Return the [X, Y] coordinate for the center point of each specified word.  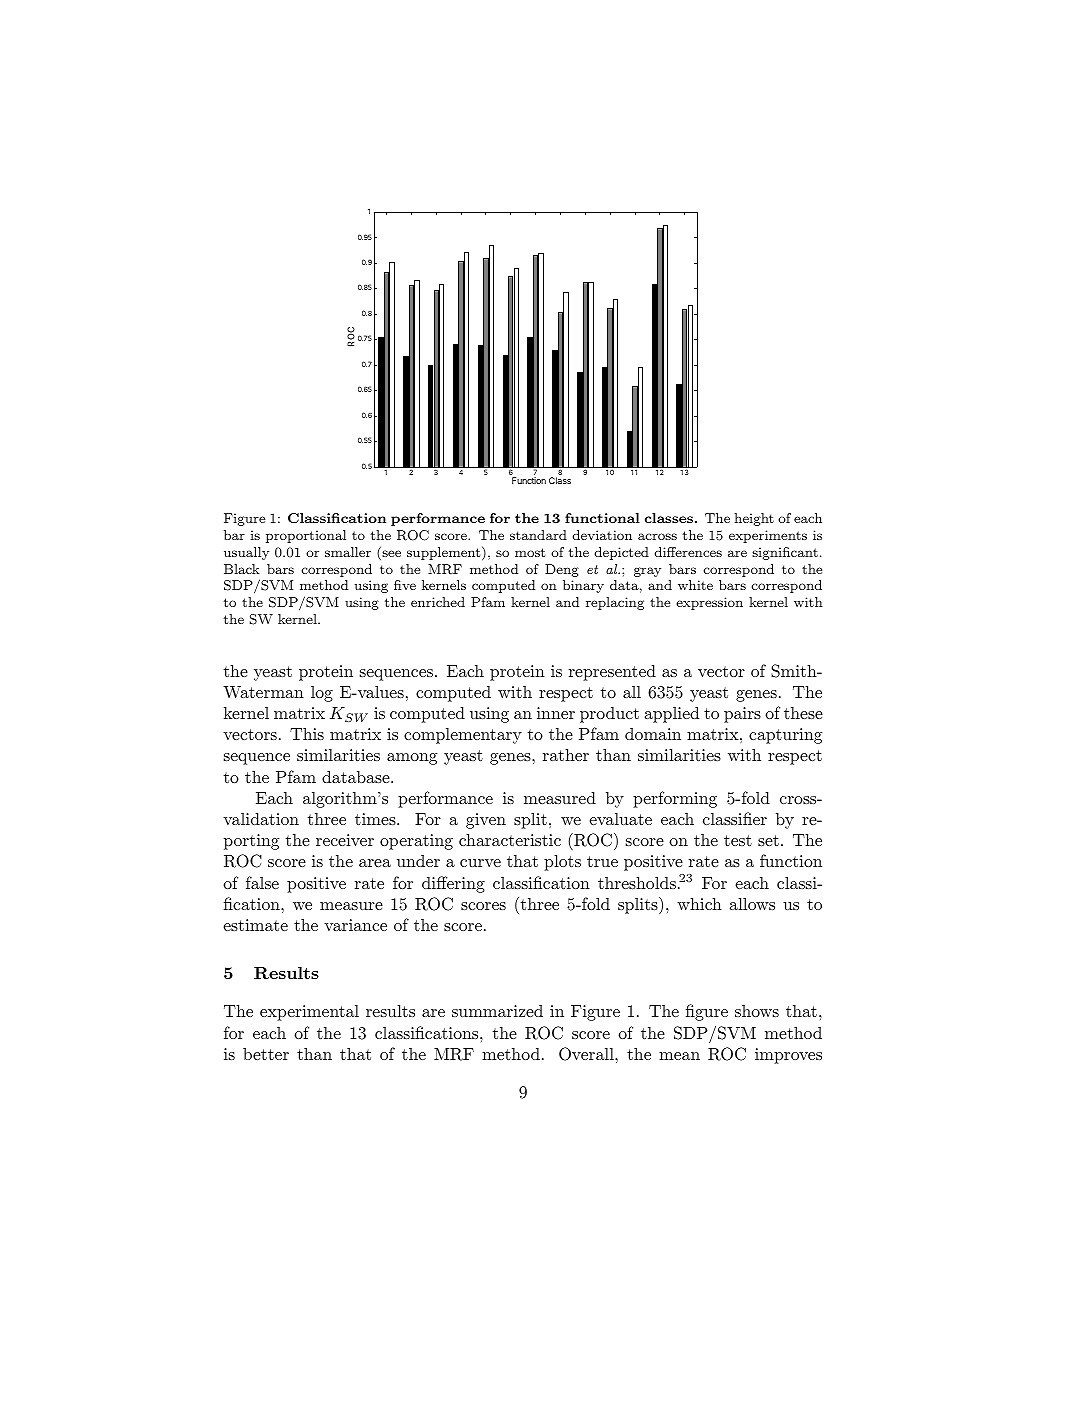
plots [562, 862]
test [738, 840]
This [307, 734]
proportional [306, 536]
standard [538, 535]
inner [556, 713]
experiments [768, 536]
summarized [497, 1011]
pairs [742, 715]
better [266, 1054]
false [262, 882]
